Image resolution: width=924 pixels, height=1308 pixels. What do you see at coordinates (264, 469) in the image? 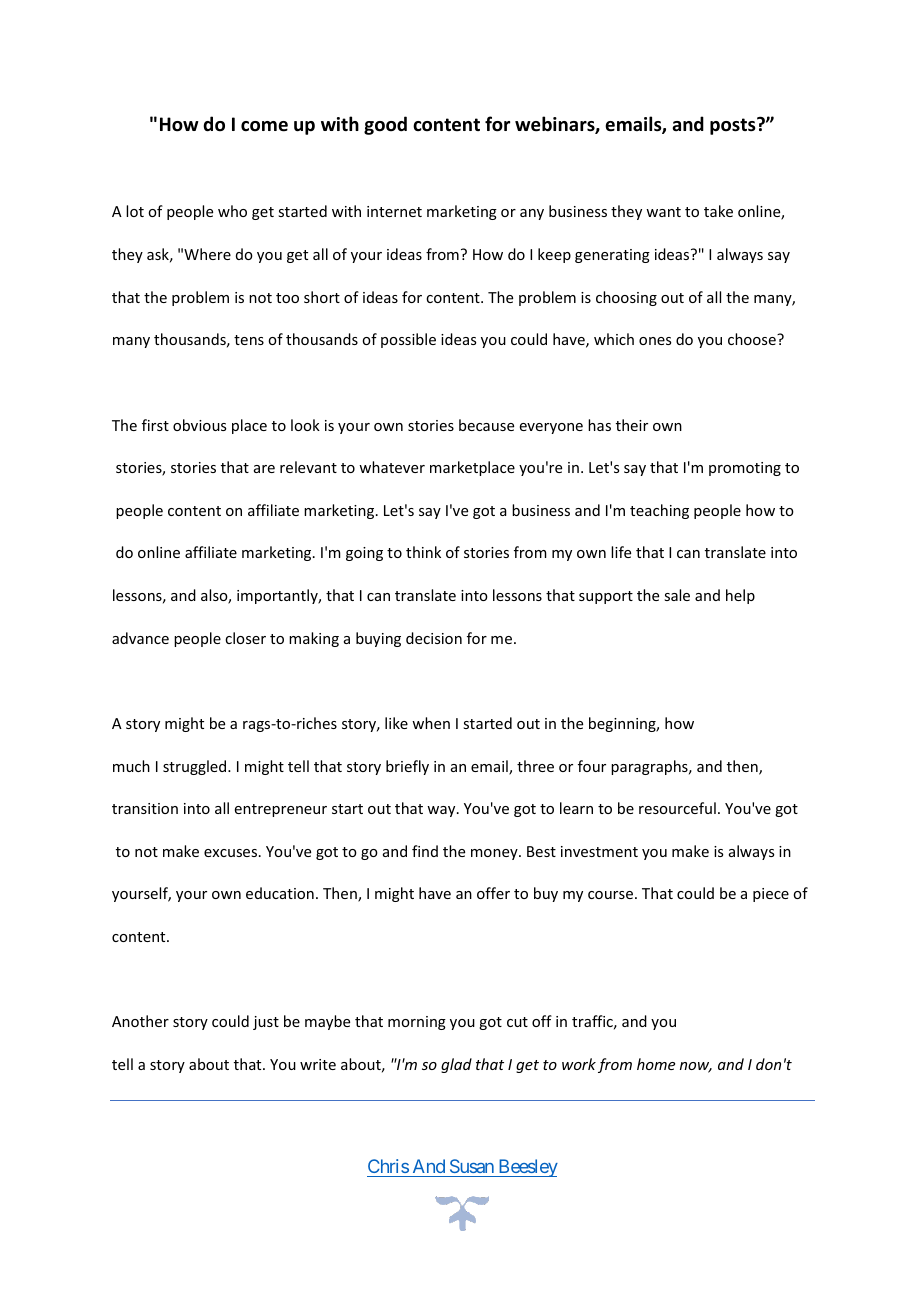
I see `are` at bounding box center [264, 469].
